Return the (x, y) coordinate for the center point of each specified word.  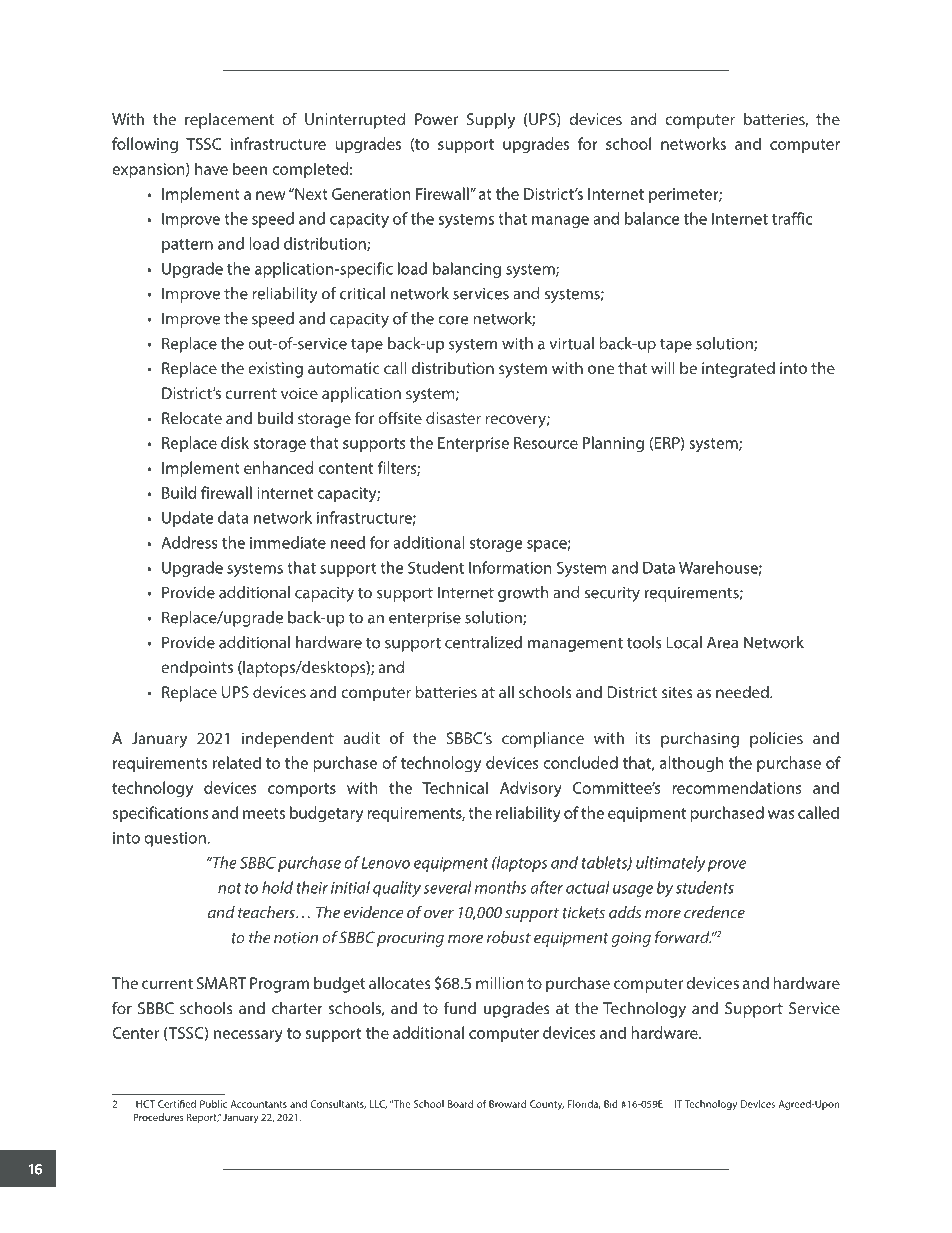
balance (652, 218)
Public (213, 1104)
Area (722, 642)
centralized (483, 642)
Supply (491, 121)
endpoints (197, 669)
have (211, 168)
